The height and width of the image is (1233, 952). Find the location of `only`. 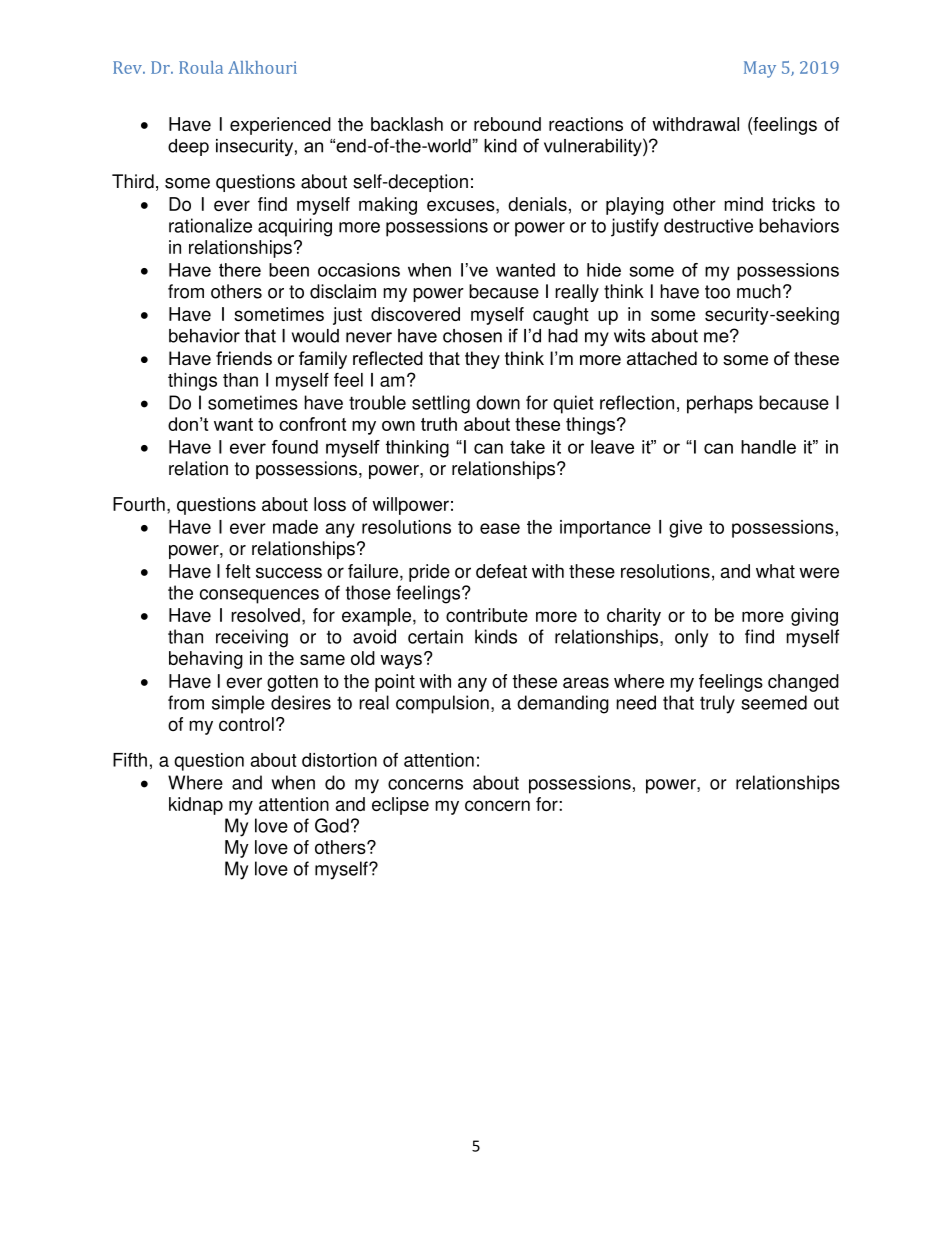

only is located at coordinates (691, 638).
